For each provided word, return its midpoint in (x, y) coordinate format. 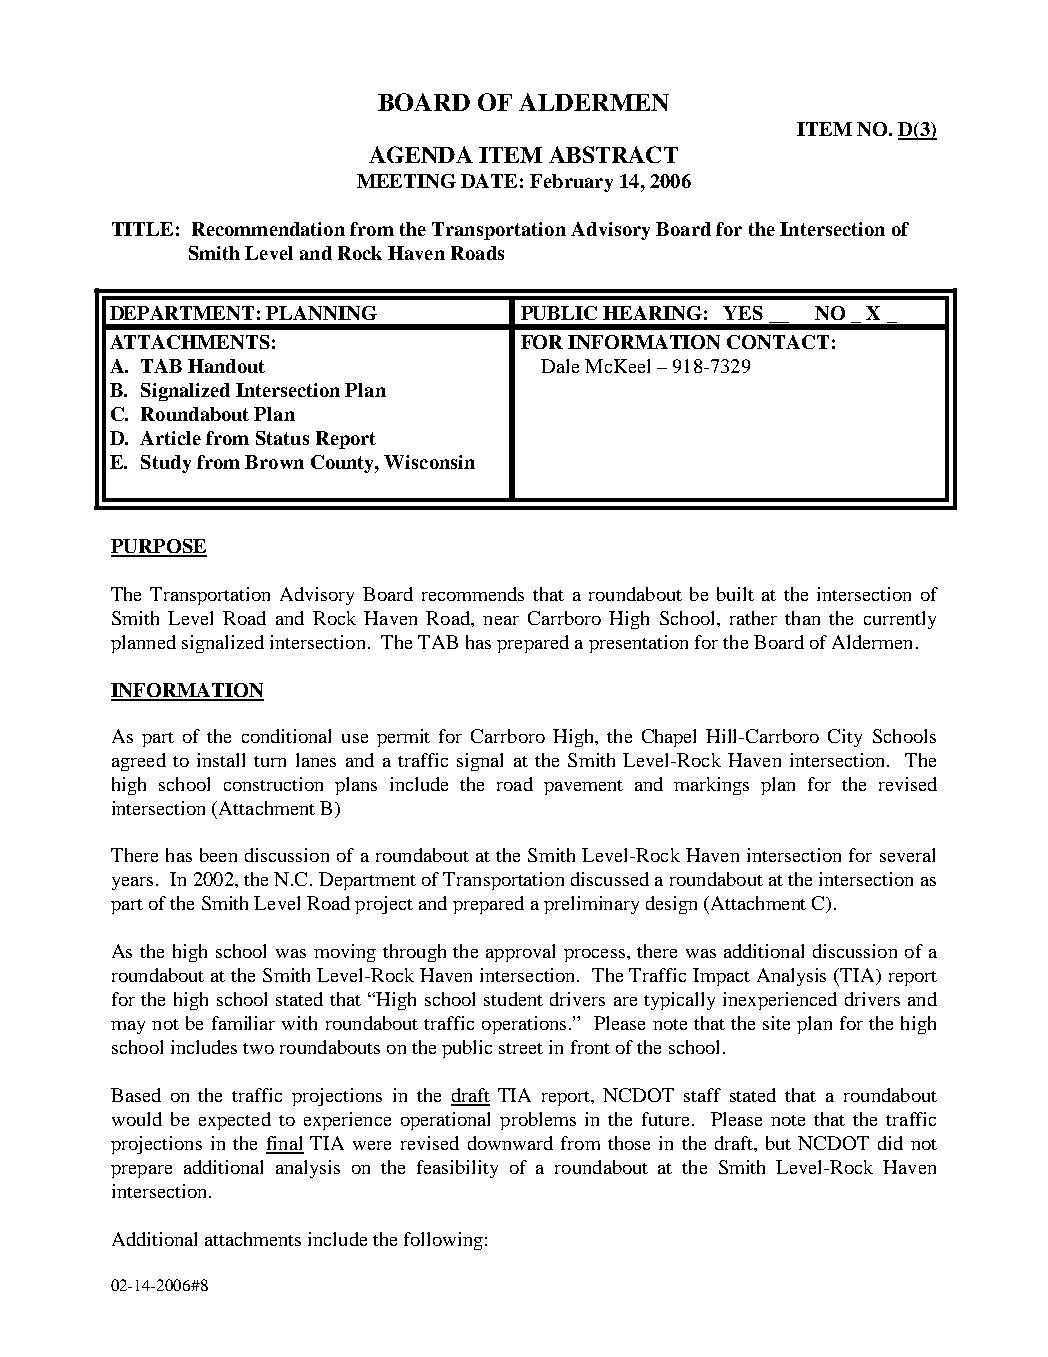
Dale (560, 366)
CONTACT (778, 342)
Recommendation (268, 229)
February (571, 183)
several (907, 855)
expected (235, 1121)
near (501, 620)
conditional (286, 736)
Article (170, 438)
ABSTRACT (613, 154)
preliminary (591, 905)
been (218, 855)
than (802, 618)
